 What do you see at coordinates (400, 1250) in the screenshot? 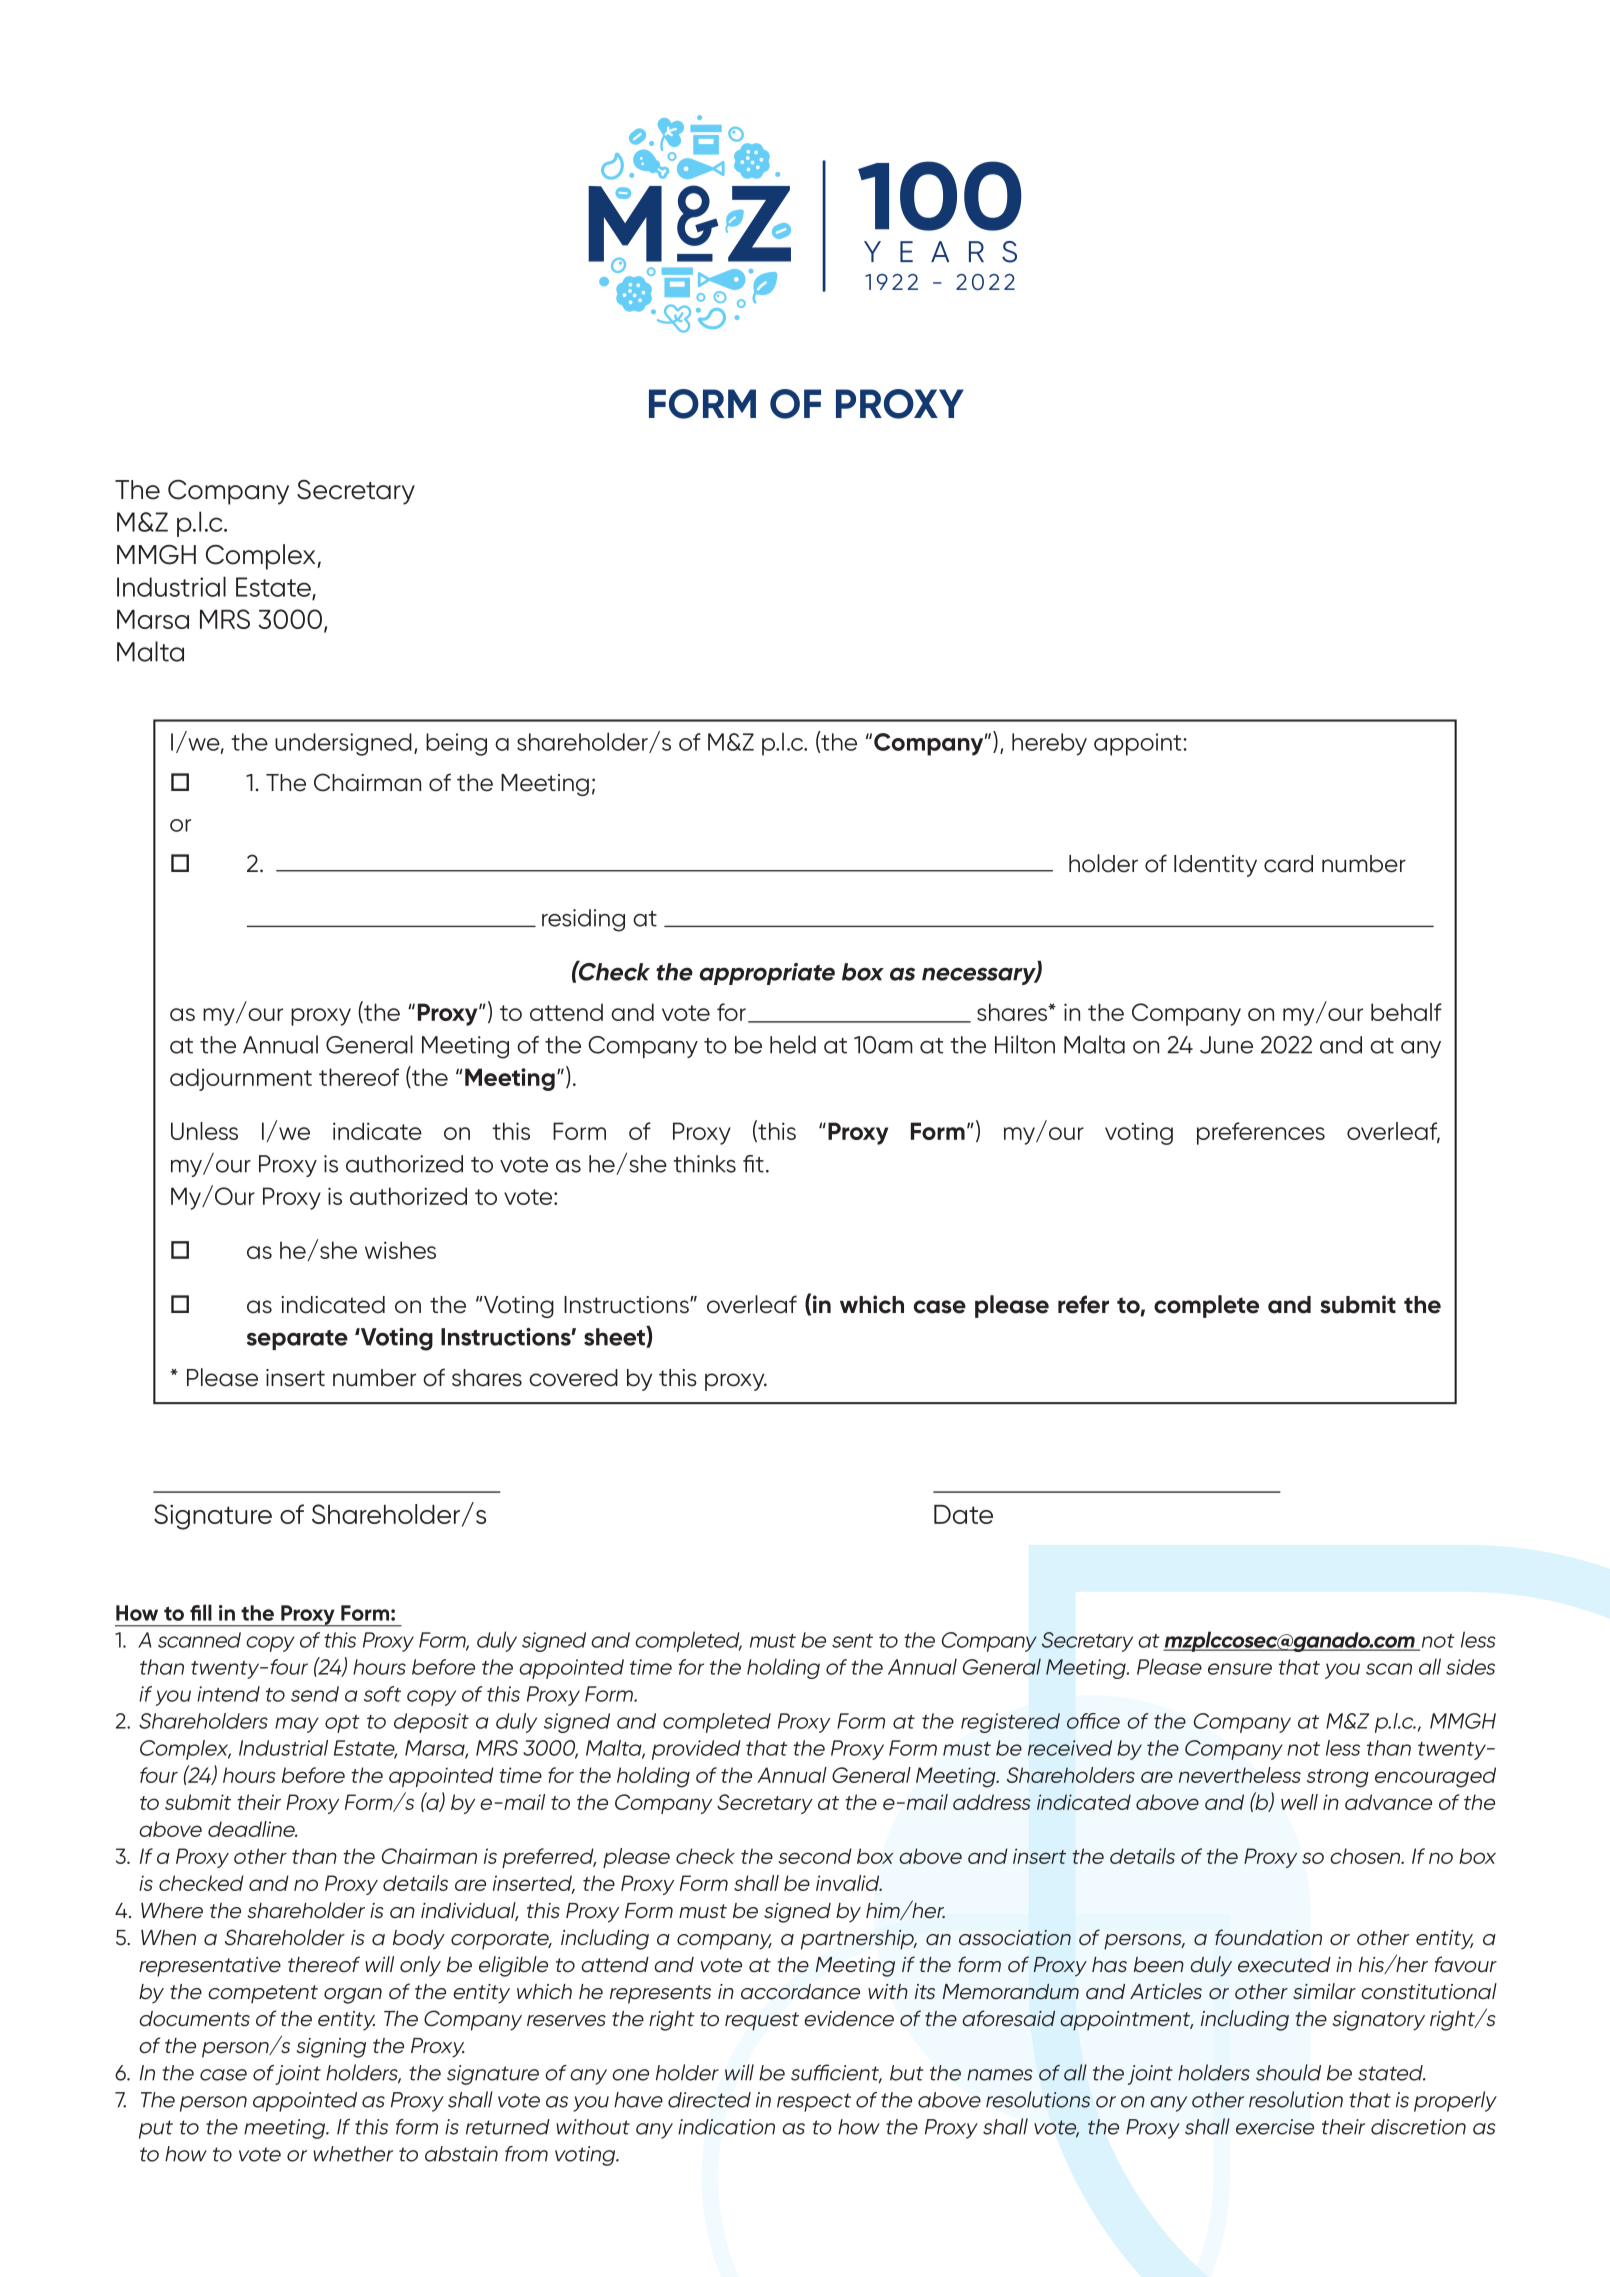
I see `wishes` at bounding box center [400, 1250].
